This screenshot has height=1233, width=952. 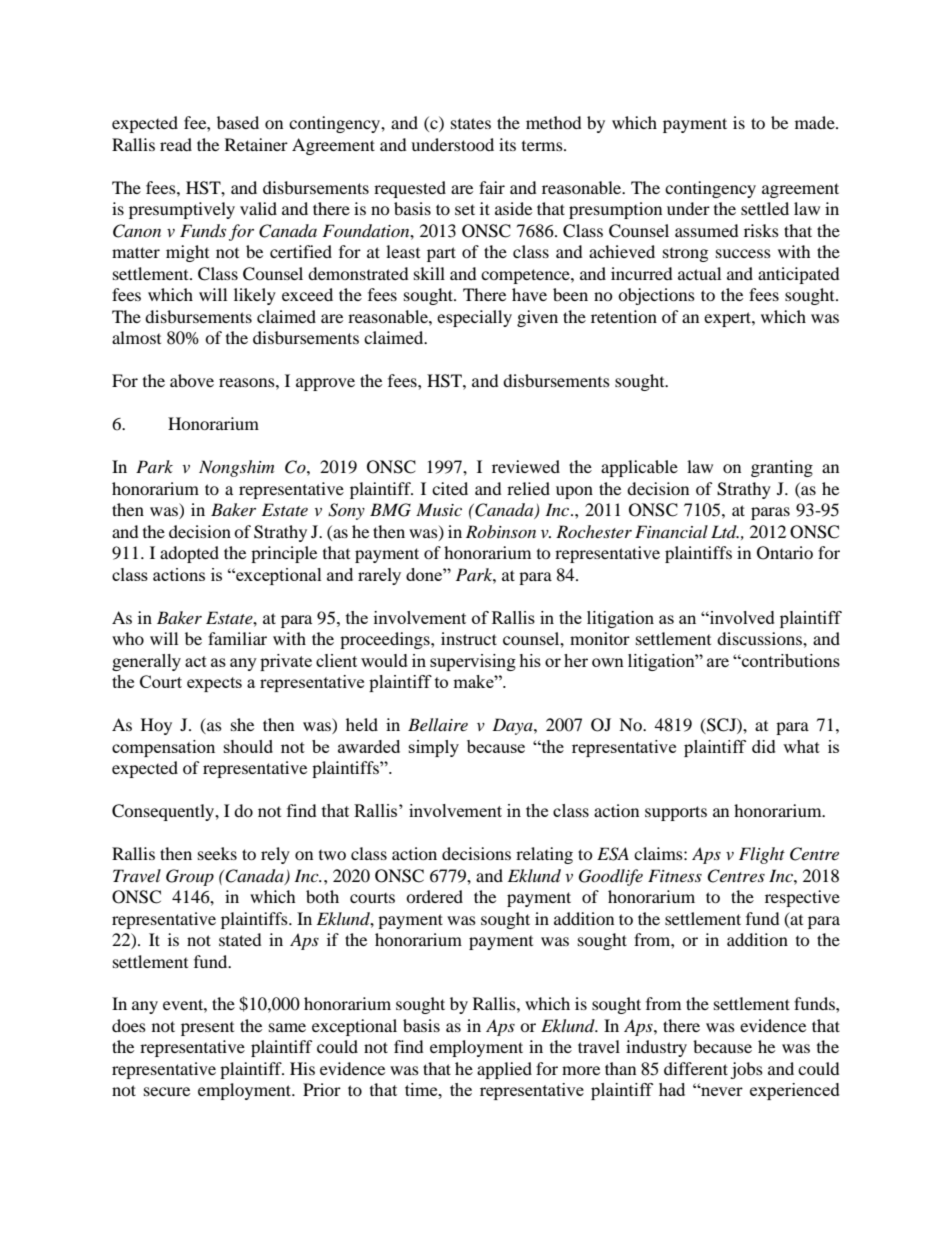 What do you see at coordinates (192, 380) in the screenshot?
I see `above` at bounding box center [192, 380].
